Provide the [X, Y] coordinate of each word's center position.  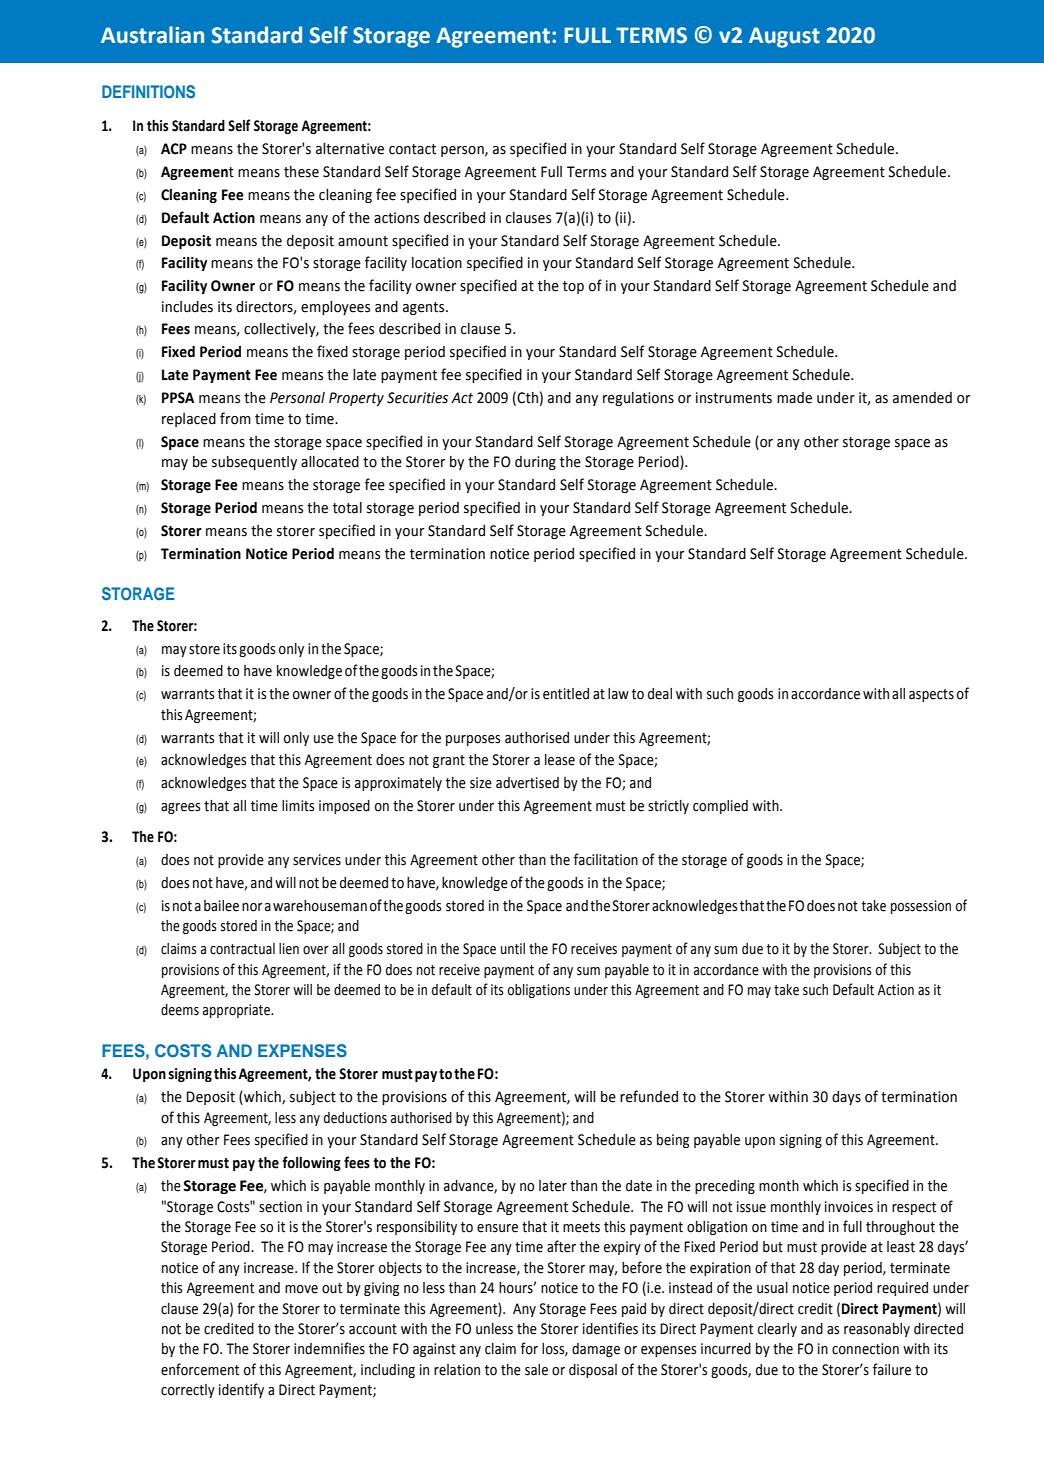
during [535, 463]
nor [252, 907]
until [513, 949]
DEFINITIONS [148, 92]
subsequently [254, 463]
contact [412, 149]
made [794, 398]
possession [921, 907]
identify [241, 1390]
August [784, 37]
